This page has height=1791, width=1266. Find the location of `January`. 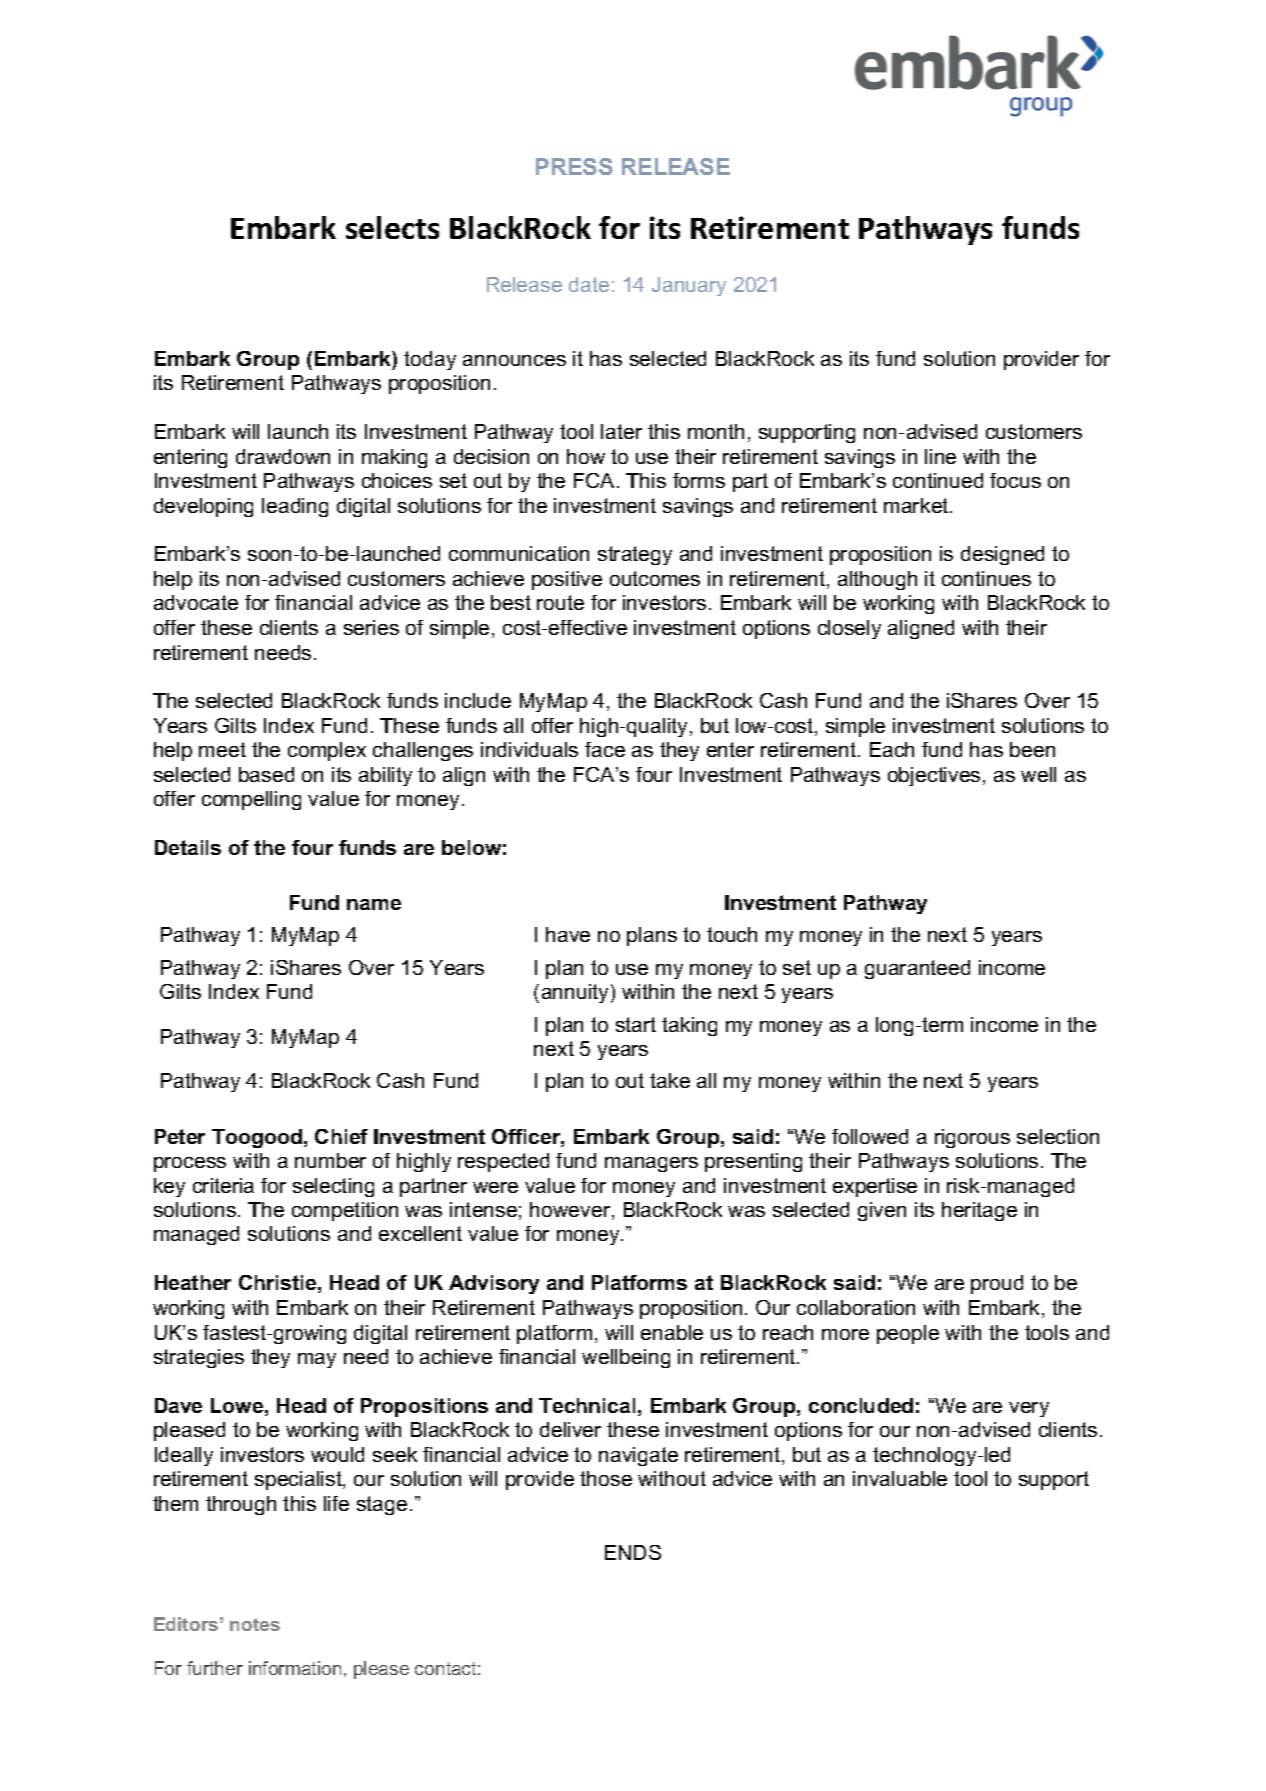

January is located at coordinates (689, 286).
